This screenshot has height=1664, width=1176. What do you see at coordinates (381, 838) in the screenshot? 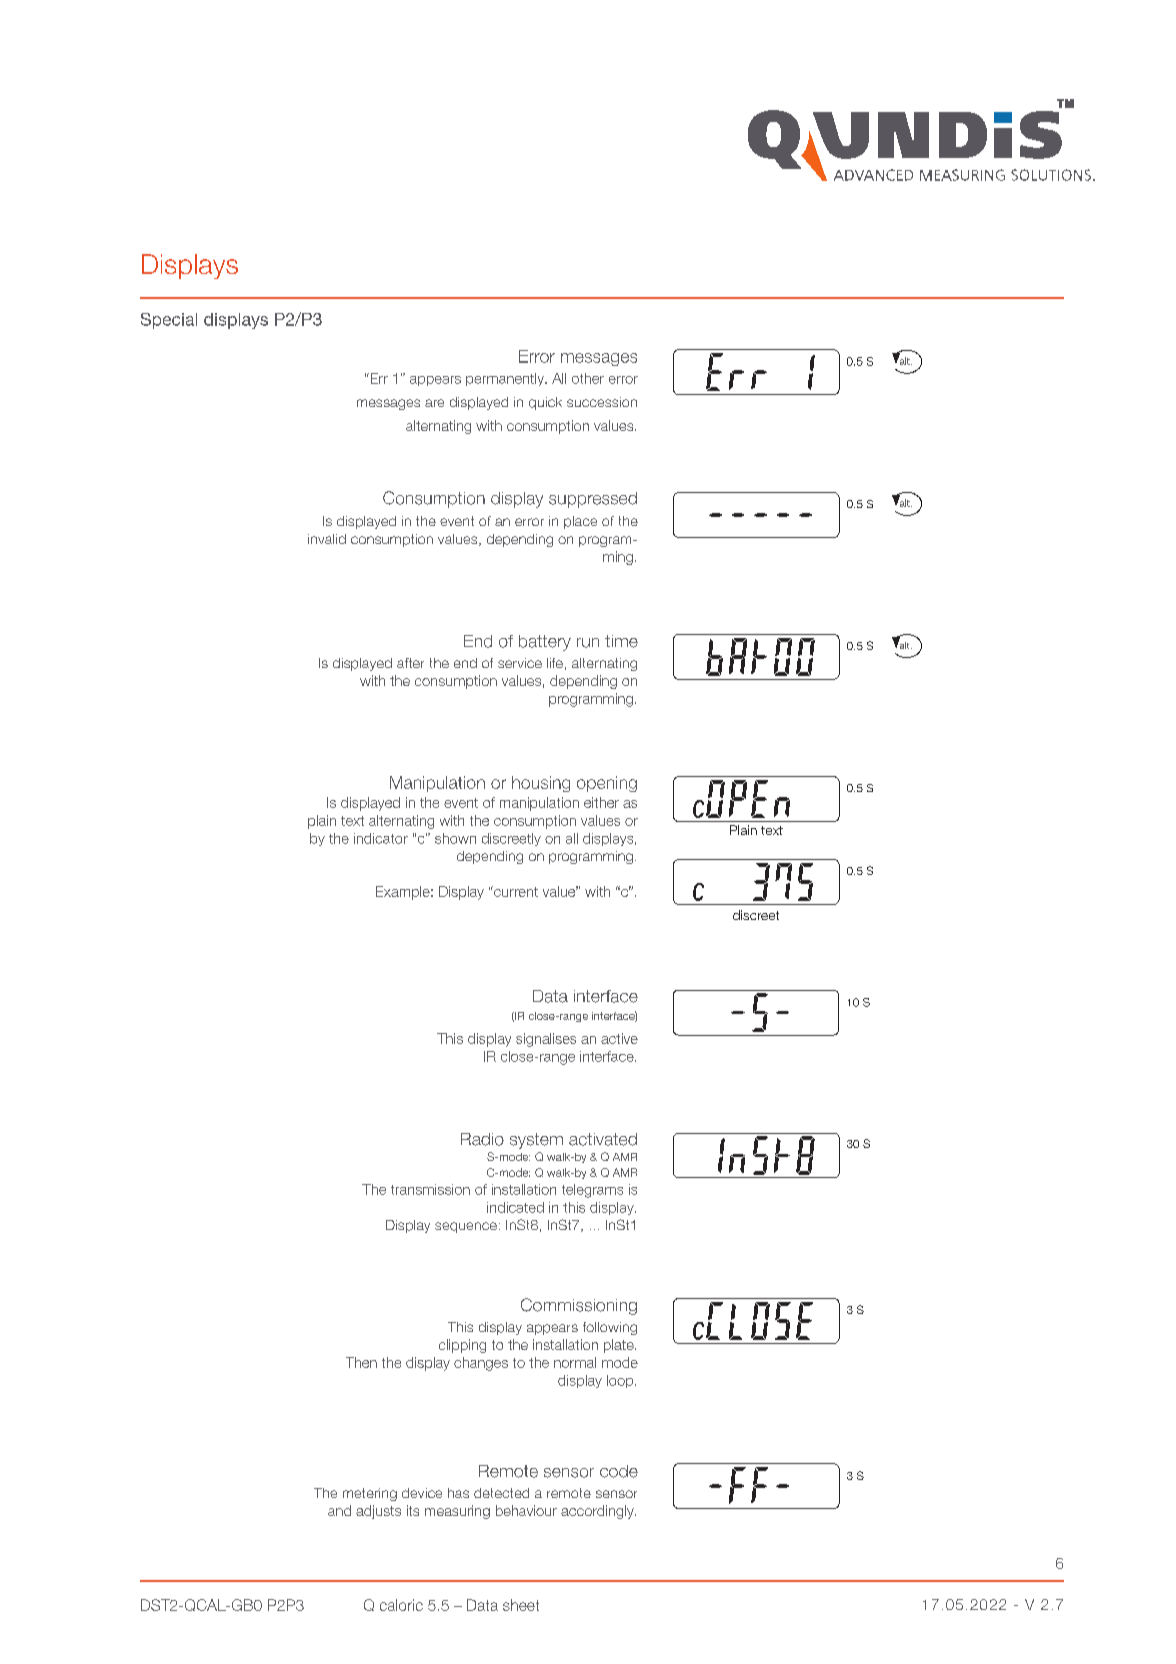
I see `indicator` at bounding box center [381, 838].
